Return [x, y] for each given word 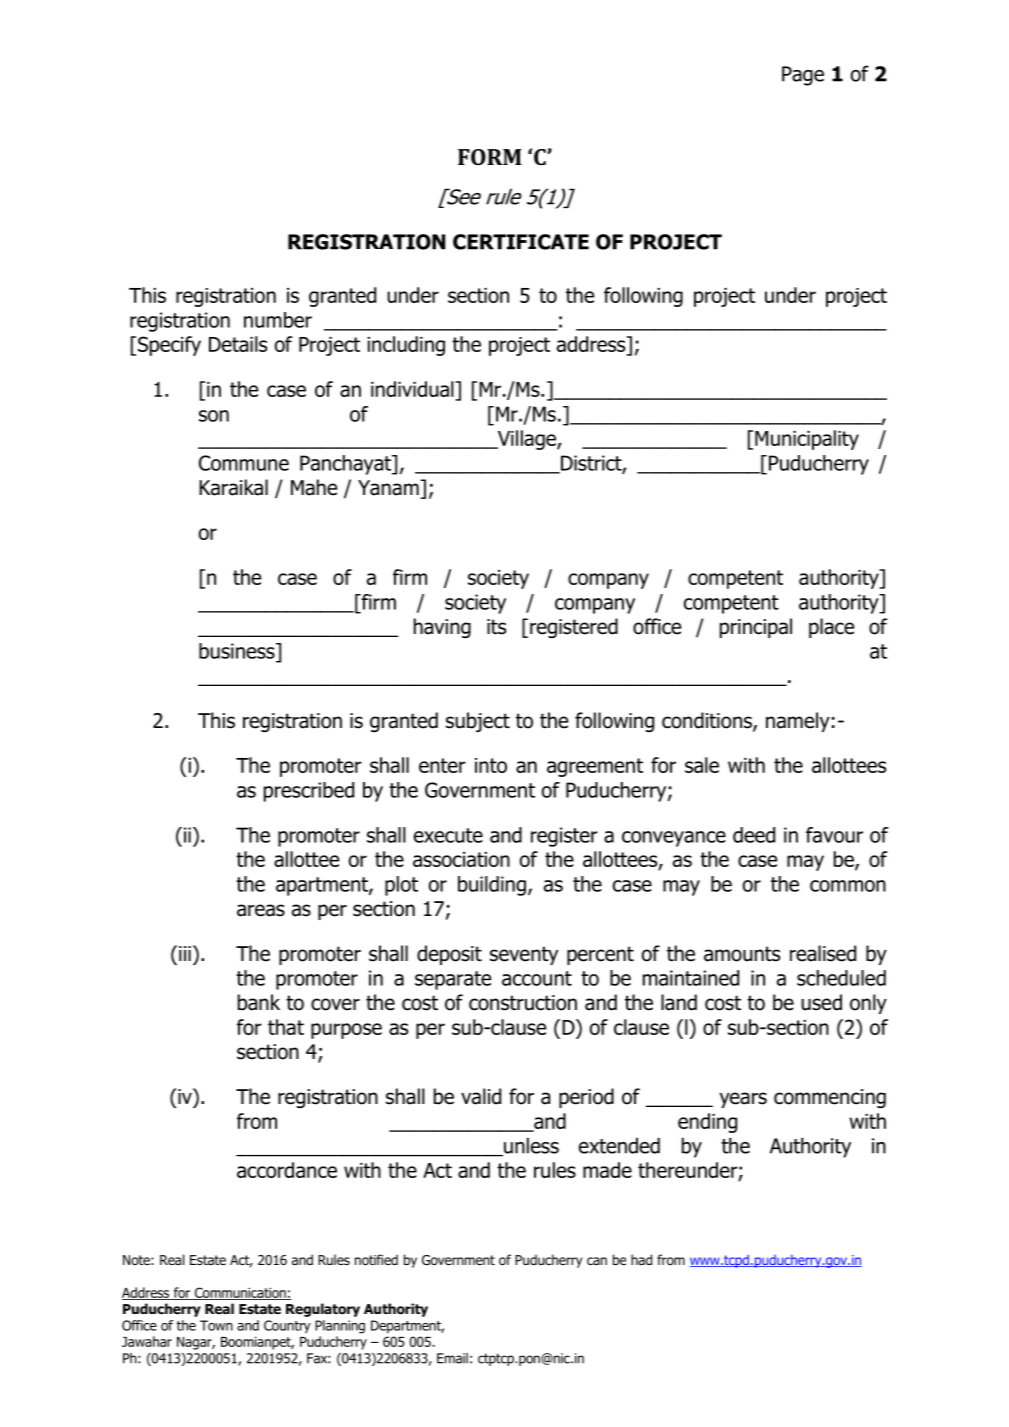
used [821, 1002]
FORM [490, 157]
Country [287, 1326]
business [238, 651]
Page [803, 76]
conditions [708, 721]
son [214, 416]
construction [523, 1003]
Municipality [807, 440]
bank [259, 1002]
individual [413, 390]
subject [478, 722]
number [278, 320]
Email [452, 1358]
